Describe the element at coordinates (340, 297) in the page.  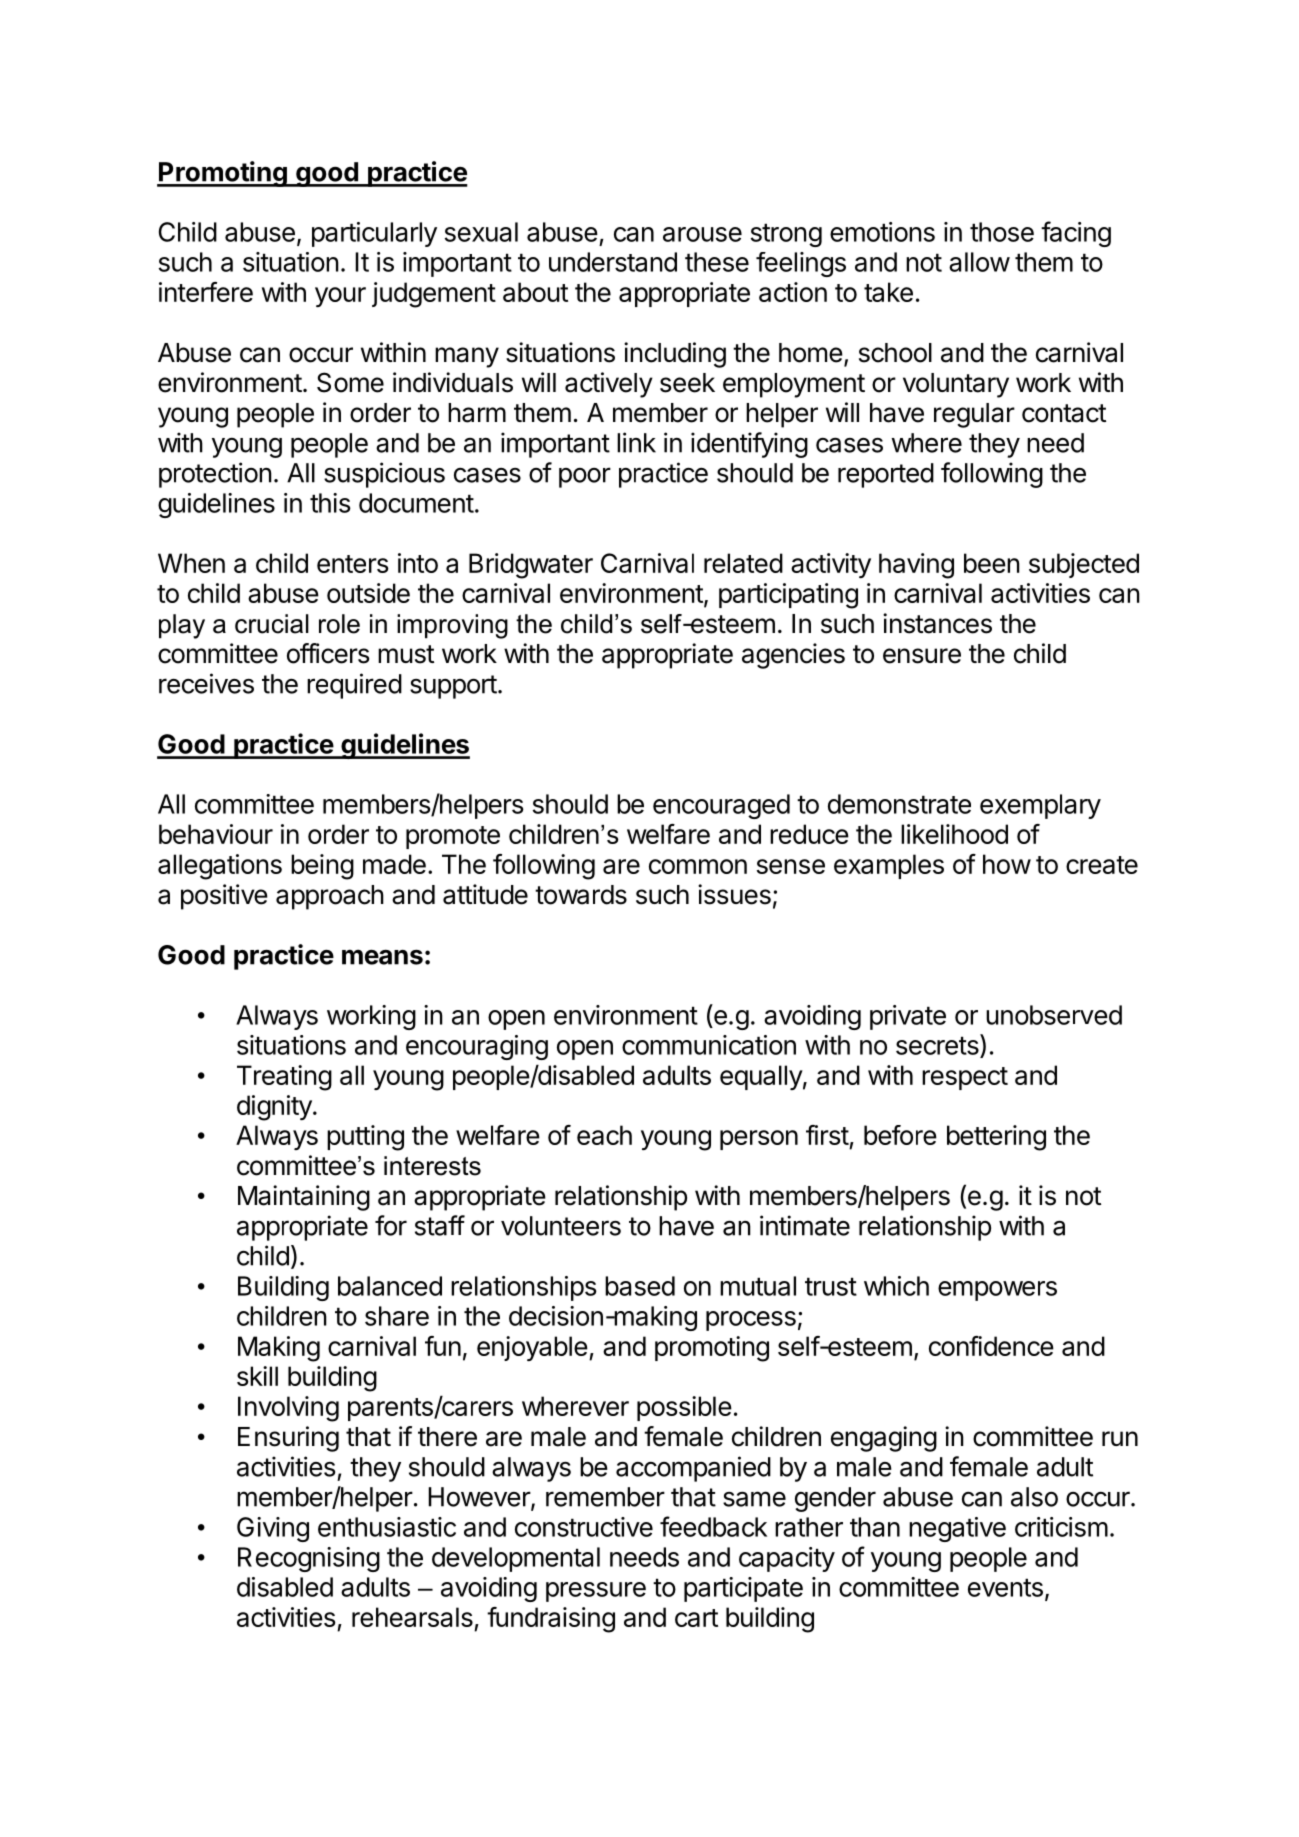
I see `your` at that location.
